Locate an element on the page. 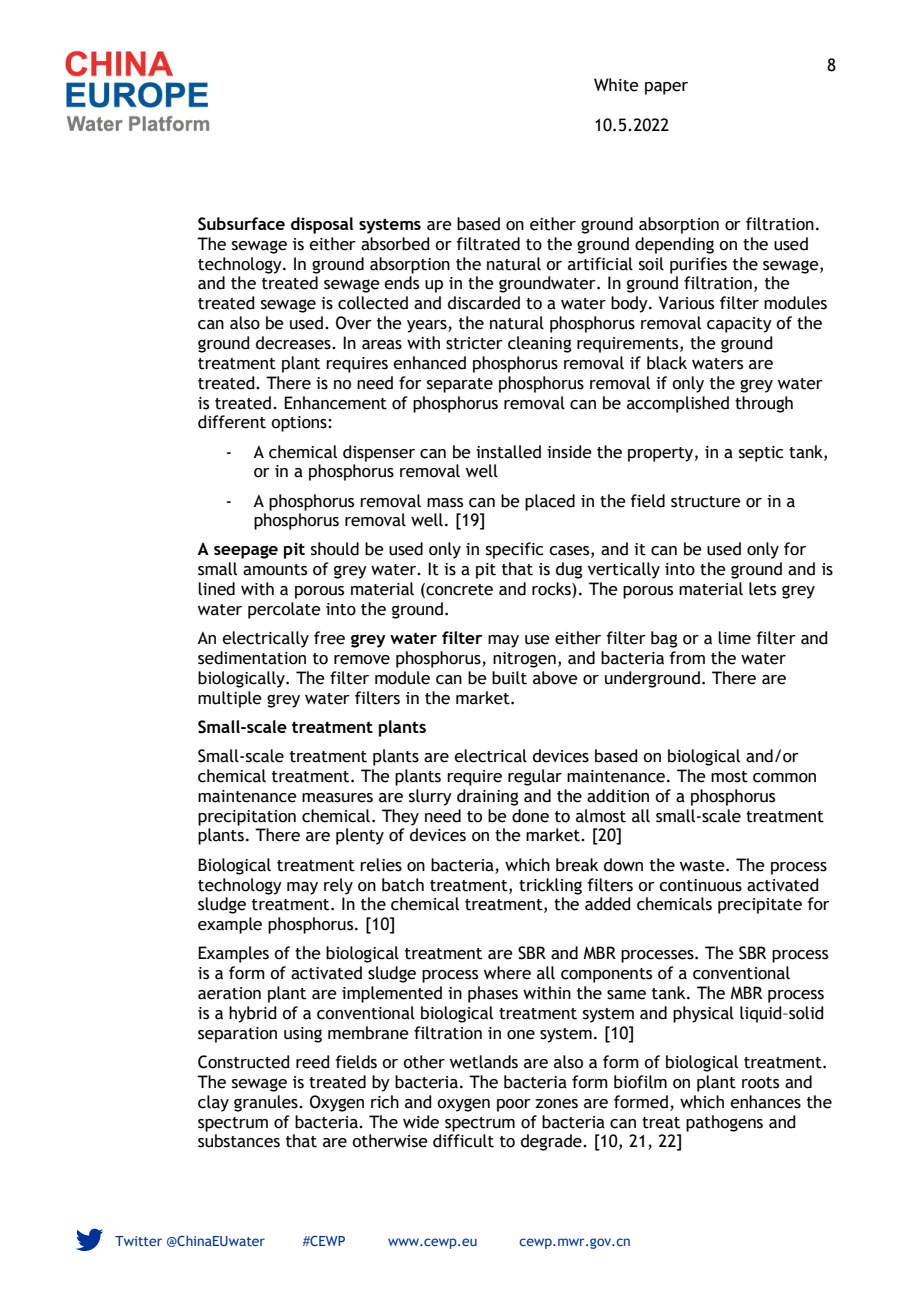 The height and width of the document is (1308, 924). absorbed is located at coordinates (395, 244).
